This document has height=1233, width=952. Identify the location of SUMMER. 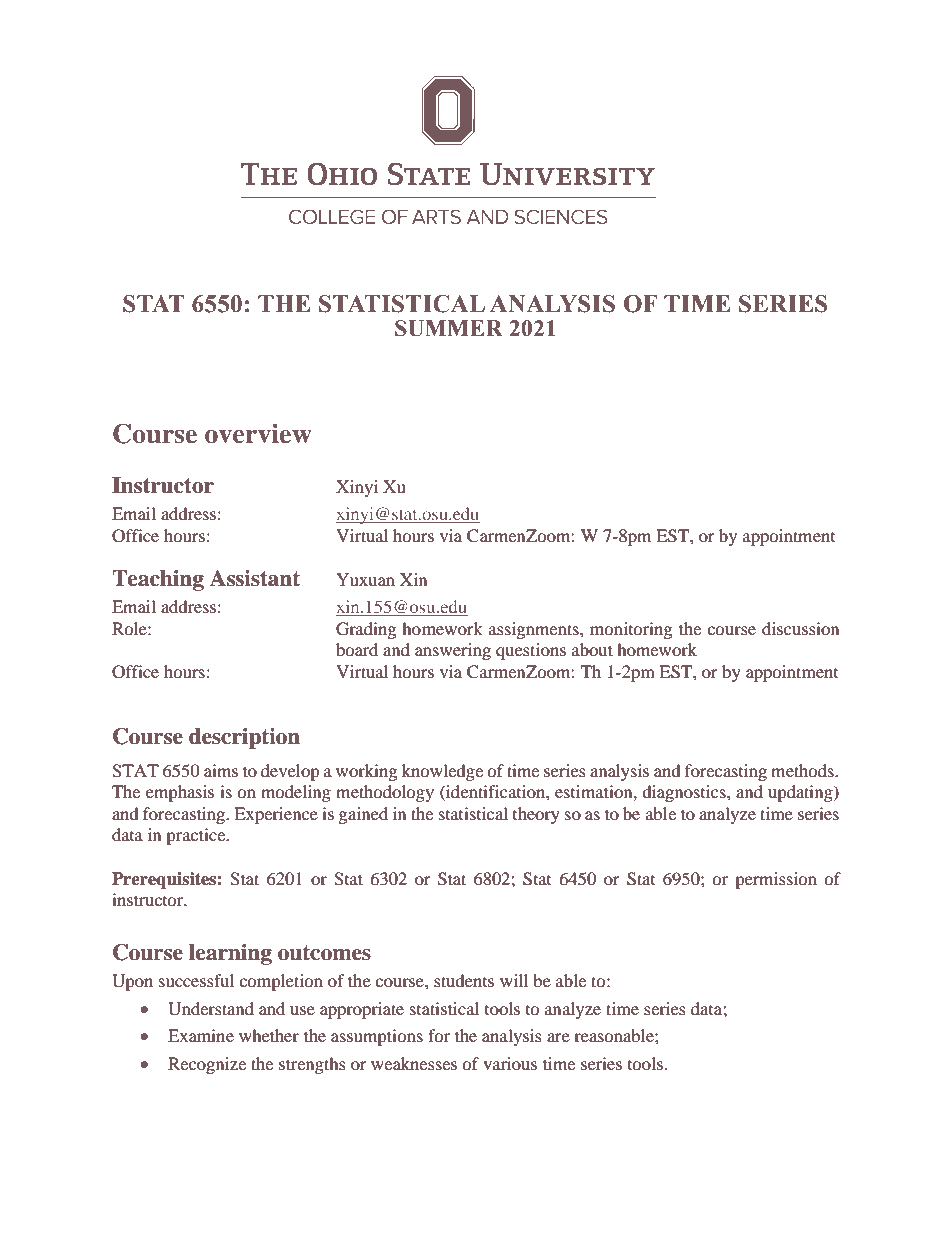
(449, 328).
